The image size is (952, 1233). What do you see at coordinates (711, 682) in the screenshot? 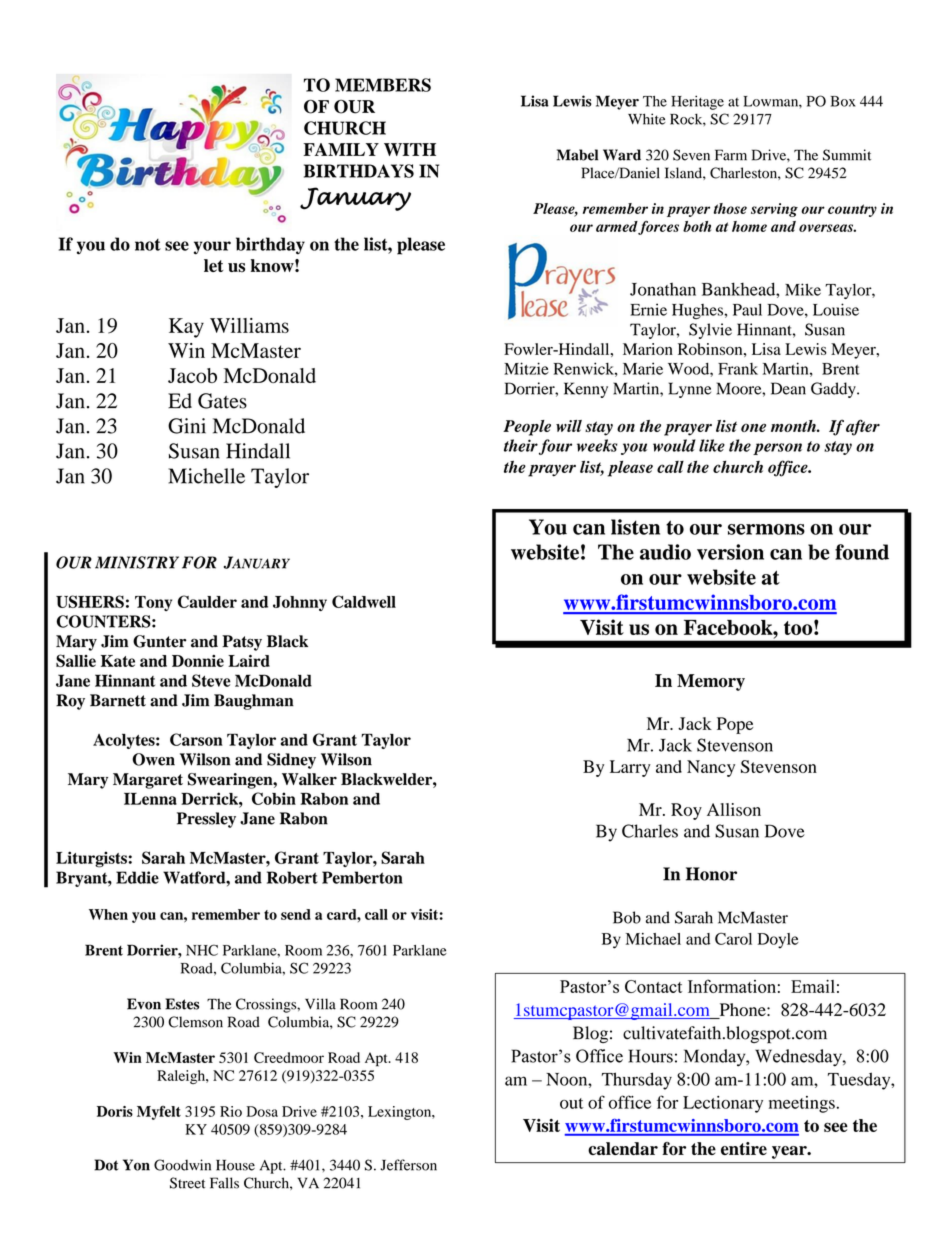
I see `Memory` at bounding box center [711, 682].
